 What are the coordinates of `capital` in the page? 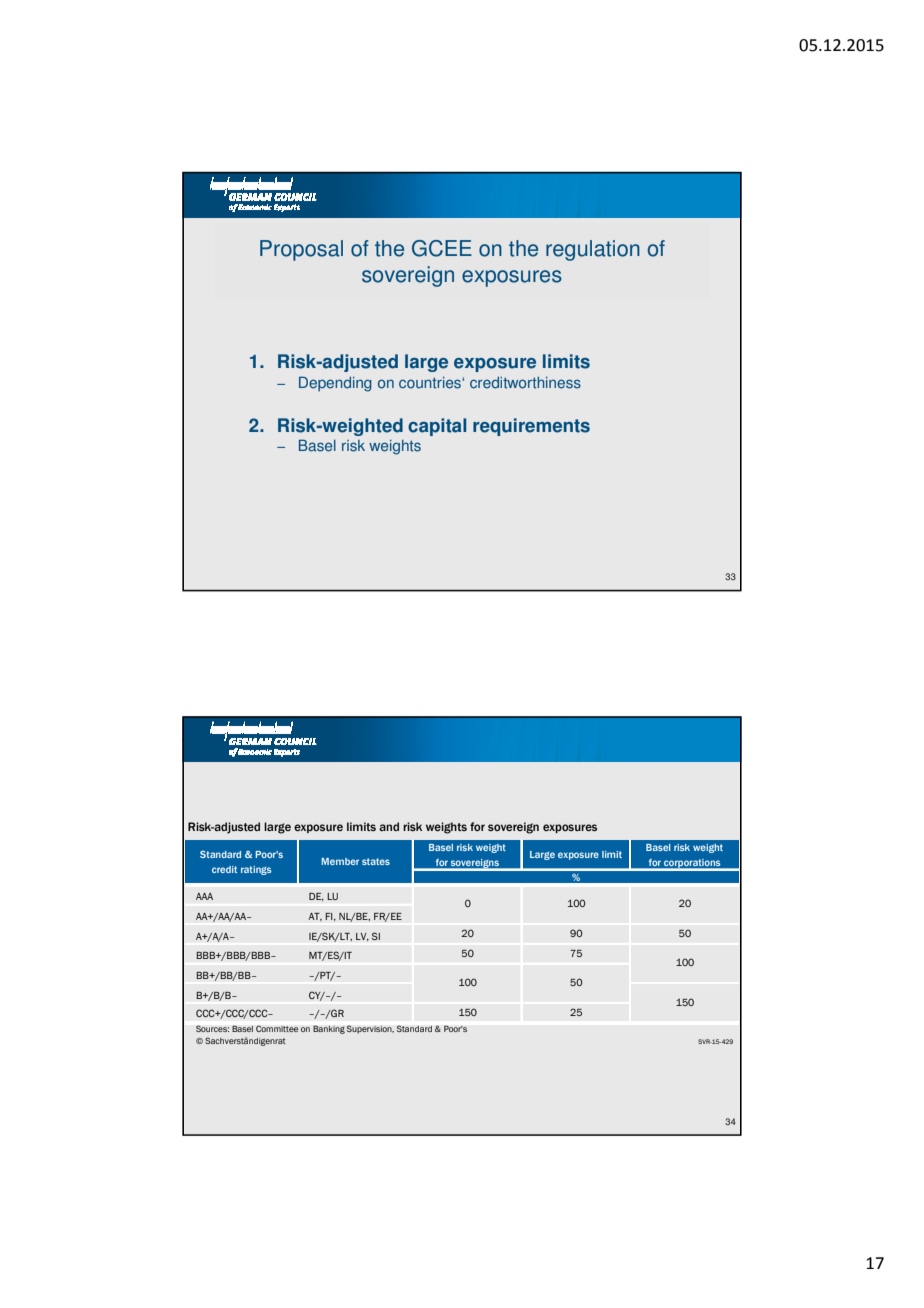 It's located at (437, 427).
